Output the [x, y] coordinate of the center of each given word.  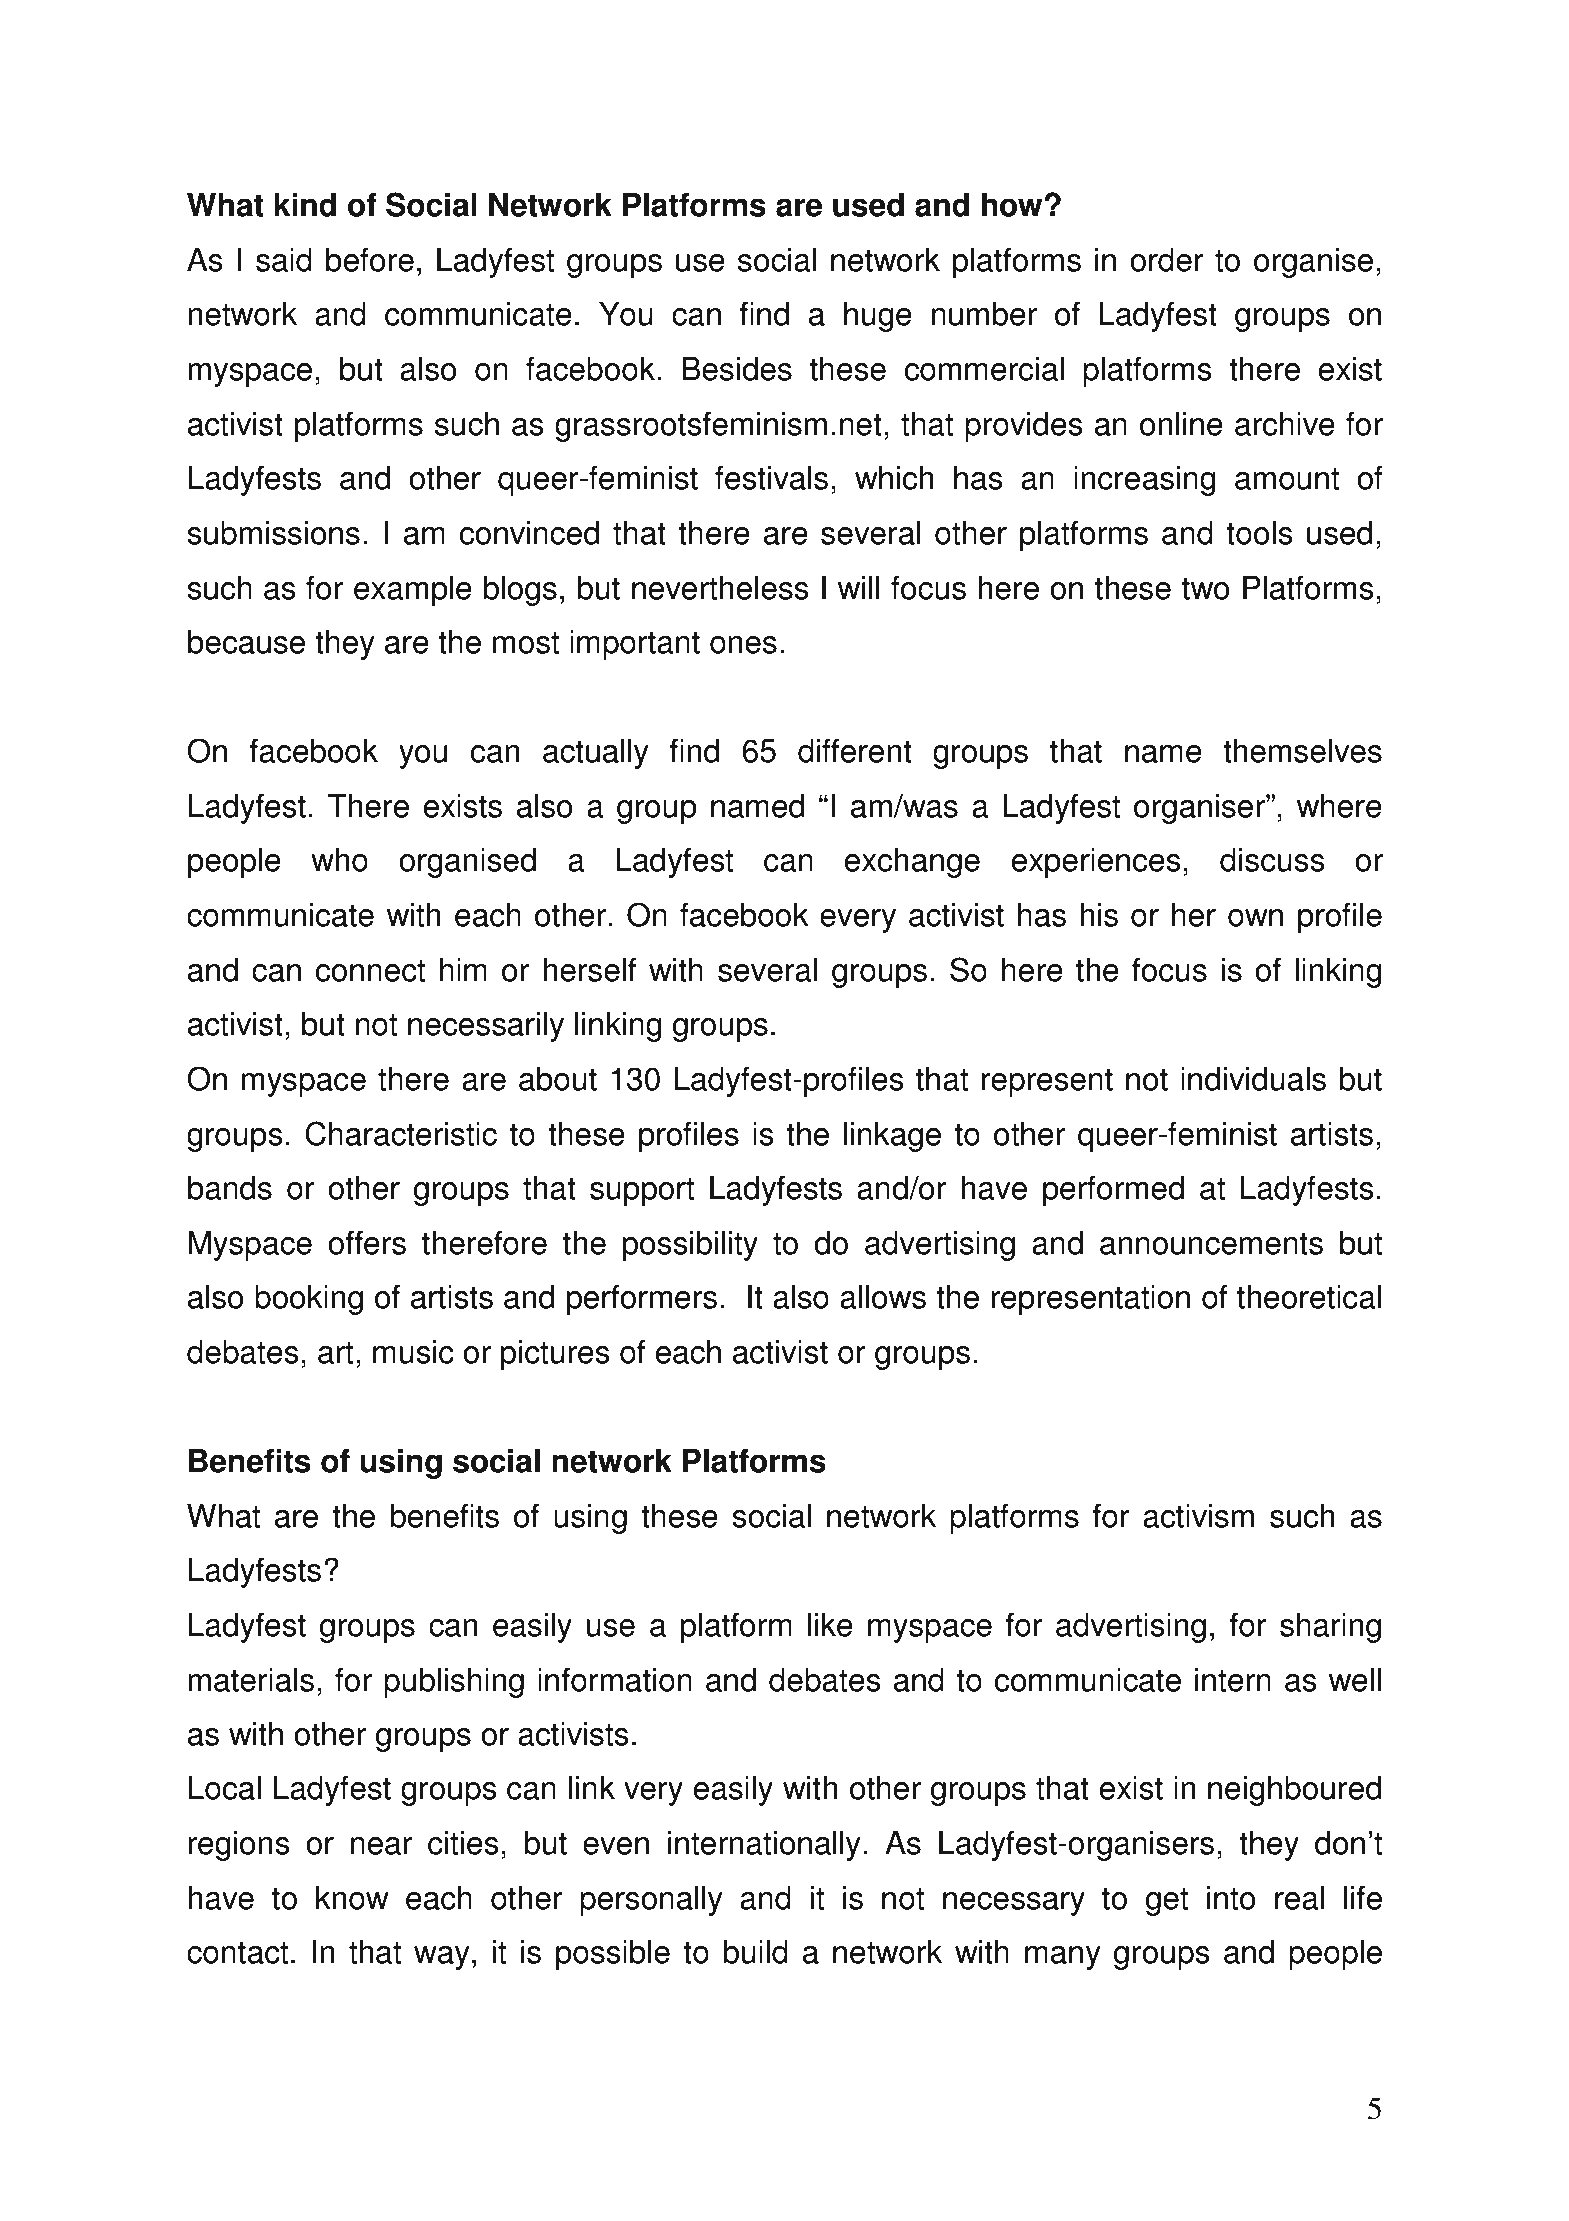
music [413, 1352]
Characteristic [401, 1133]
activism [1198, 1516]
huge [878, 317]
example [413, 591]
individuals [1253, 1079]
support [642, 1192]
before [370, 260]
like [830, 1625]
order [1167, 260]
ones [743, 645]
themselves [1302, 751]
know [352, 1898]
